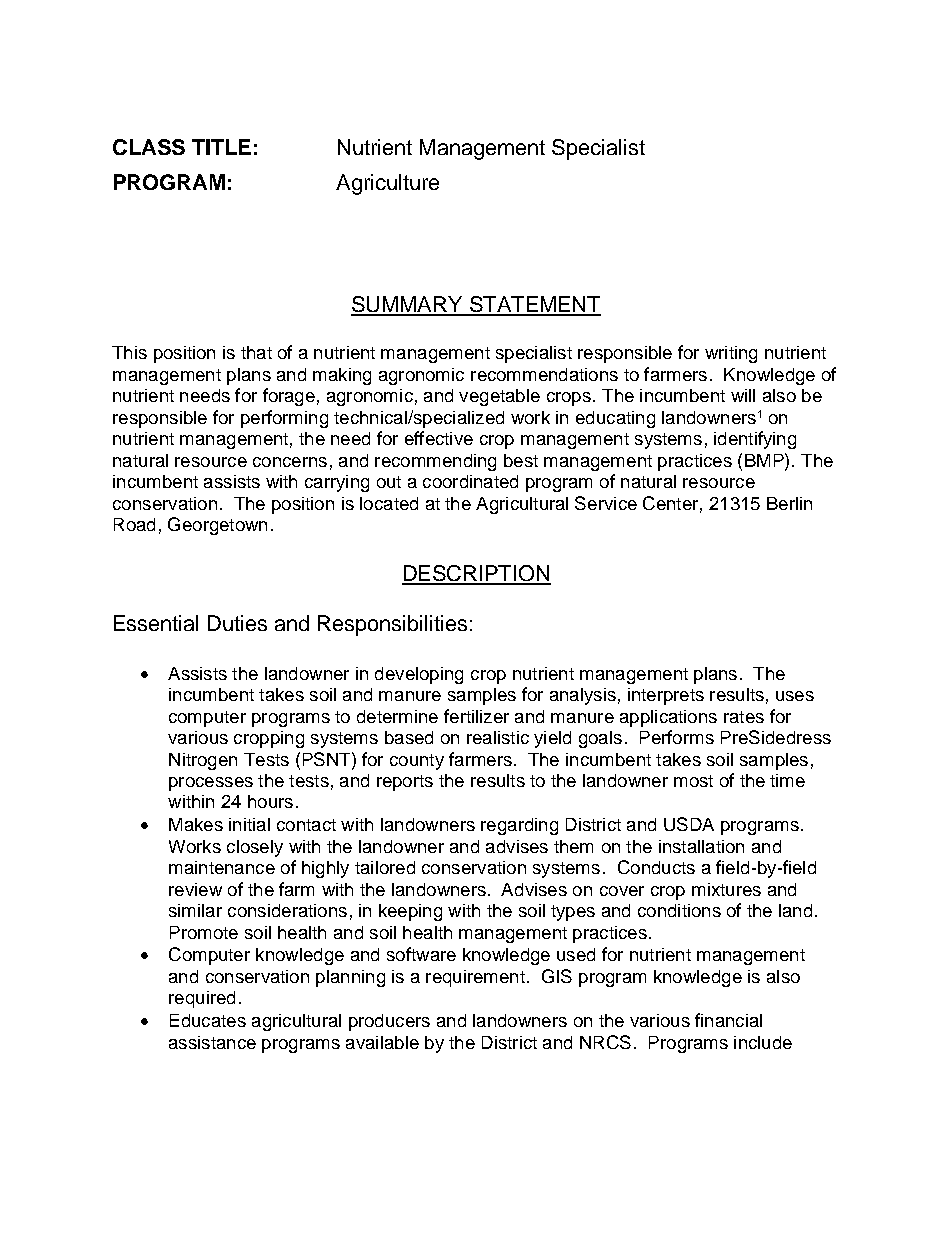 This screenshot has width=952, height=1233. I want to click on Nitrogen, so click(203, 761).
